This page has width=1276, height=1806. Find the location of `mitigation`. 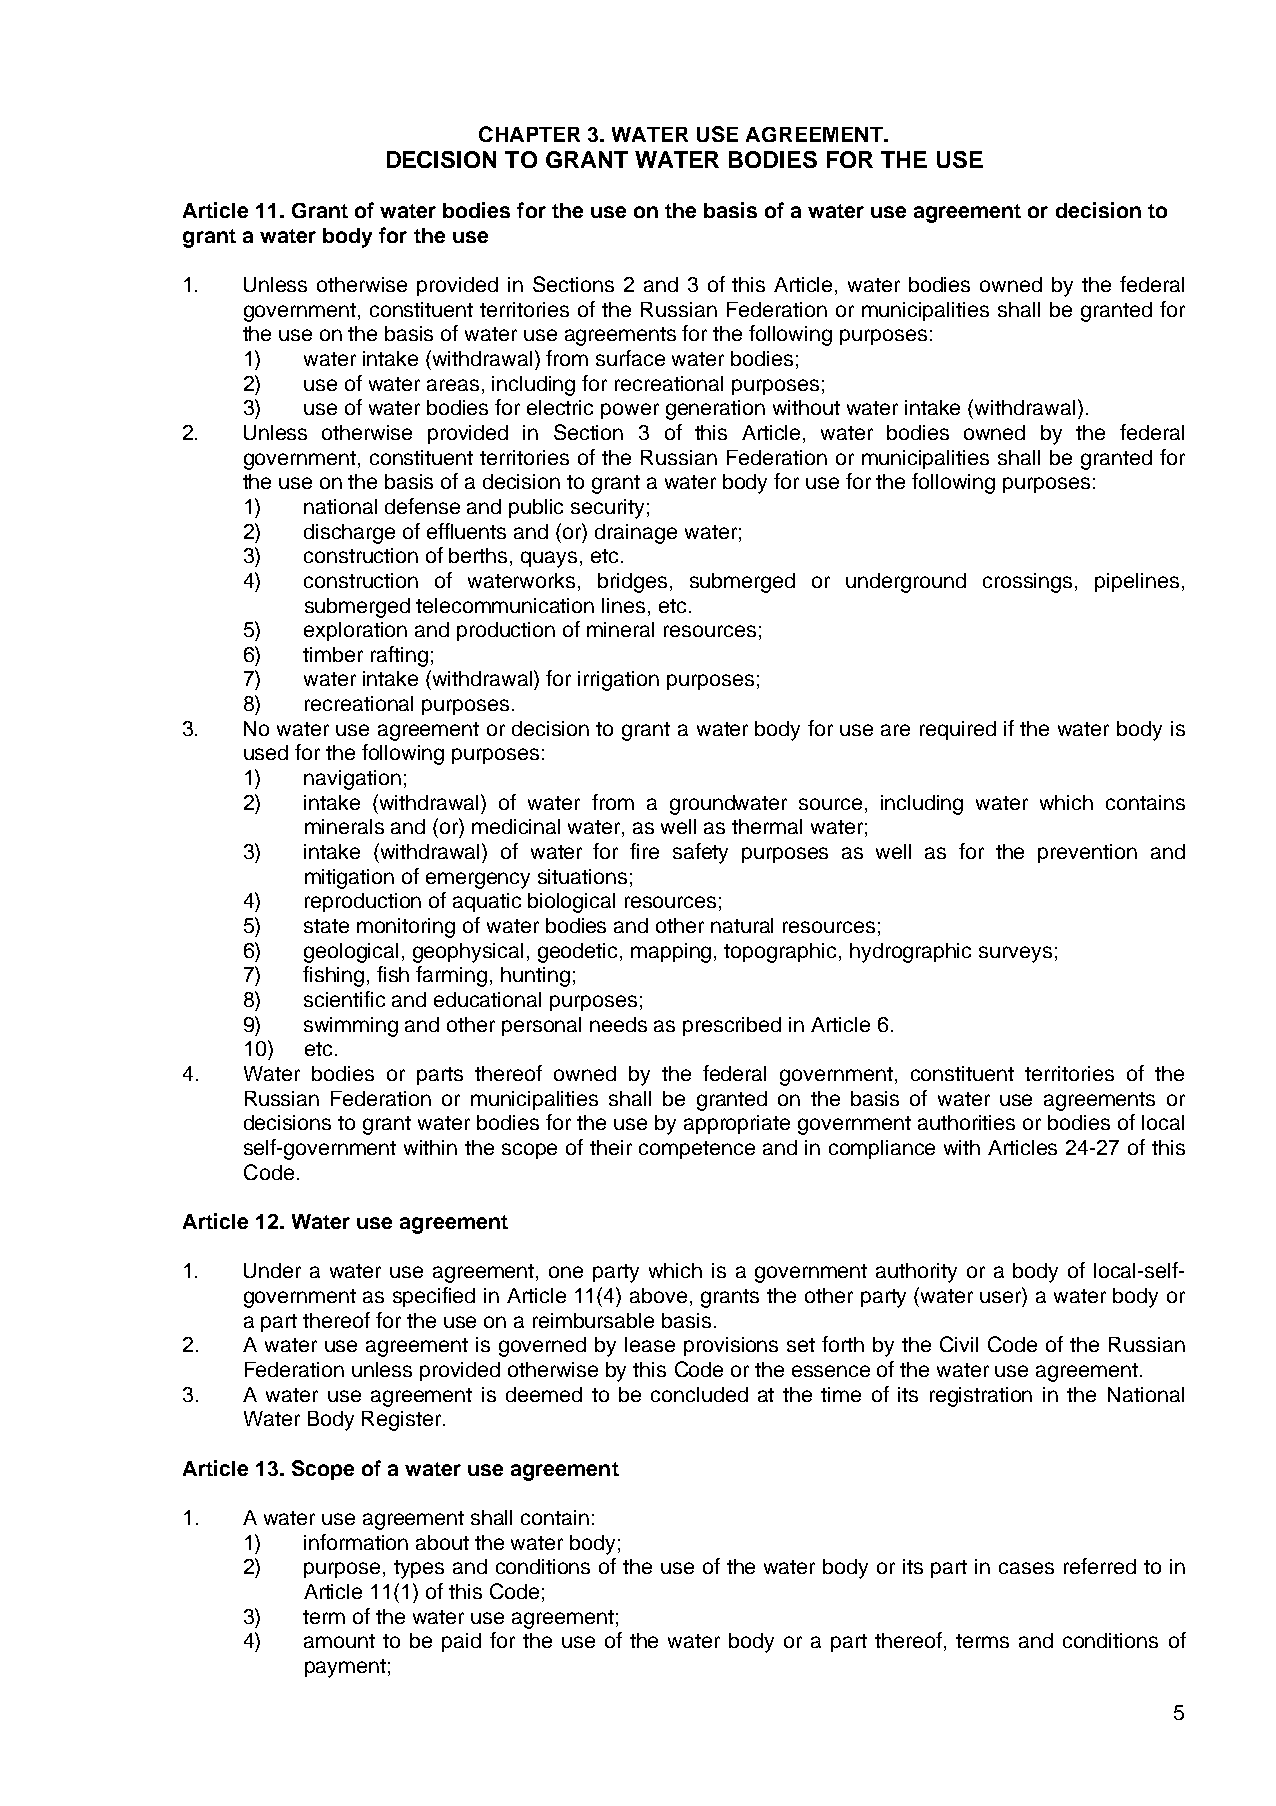

mitigation is located at coordinates (349, 879).
